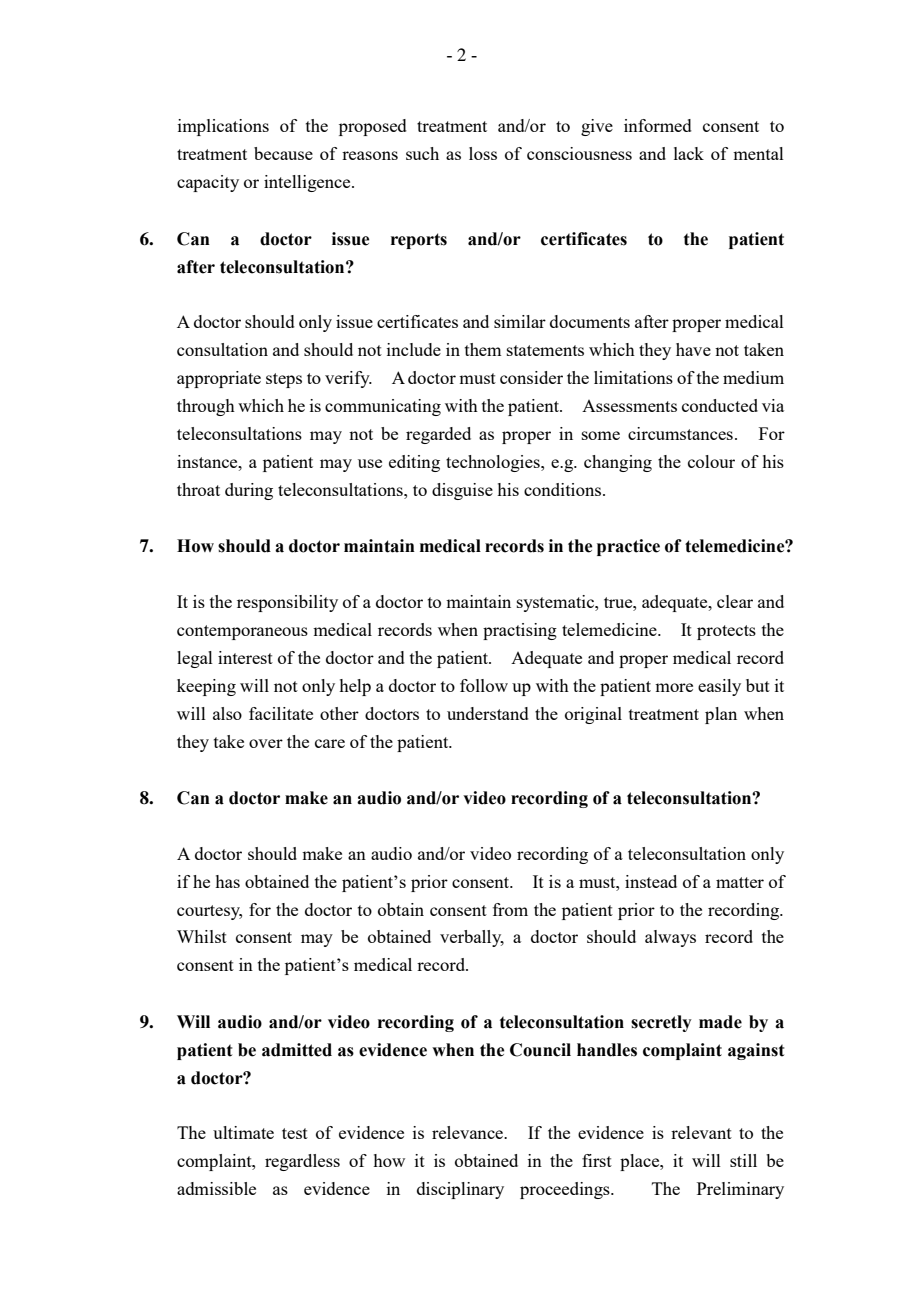  What do you see at coordinates (711, 461) in the screenshot?
I see `colour` at bounding box center [711, 461].
